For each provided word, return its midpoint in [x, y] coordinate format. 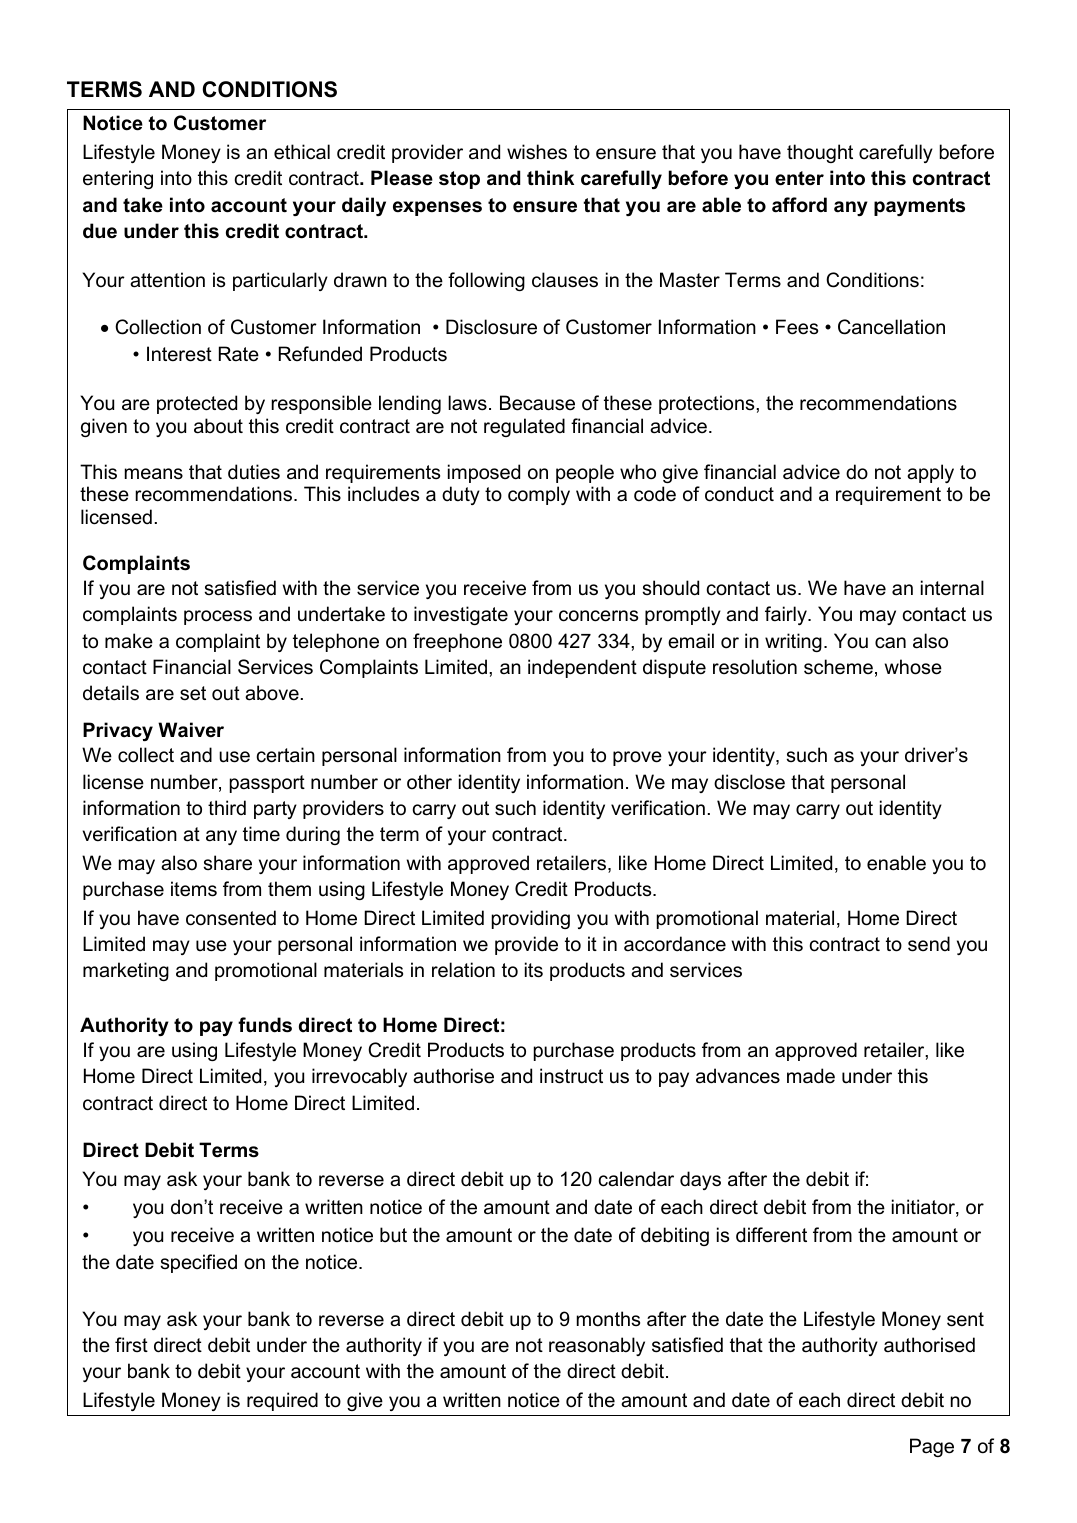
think [550, 178]
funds [265, 1025]
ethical [302, 152]
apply [930, 473]
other [429, 782]
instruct [571, 1076]
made [811, 1076]
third [227, 808]
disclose [749, 782]
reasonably [597, 1346]
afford [799, 205]
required [282, 1401]
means [154, 474]
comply [539, 495]
